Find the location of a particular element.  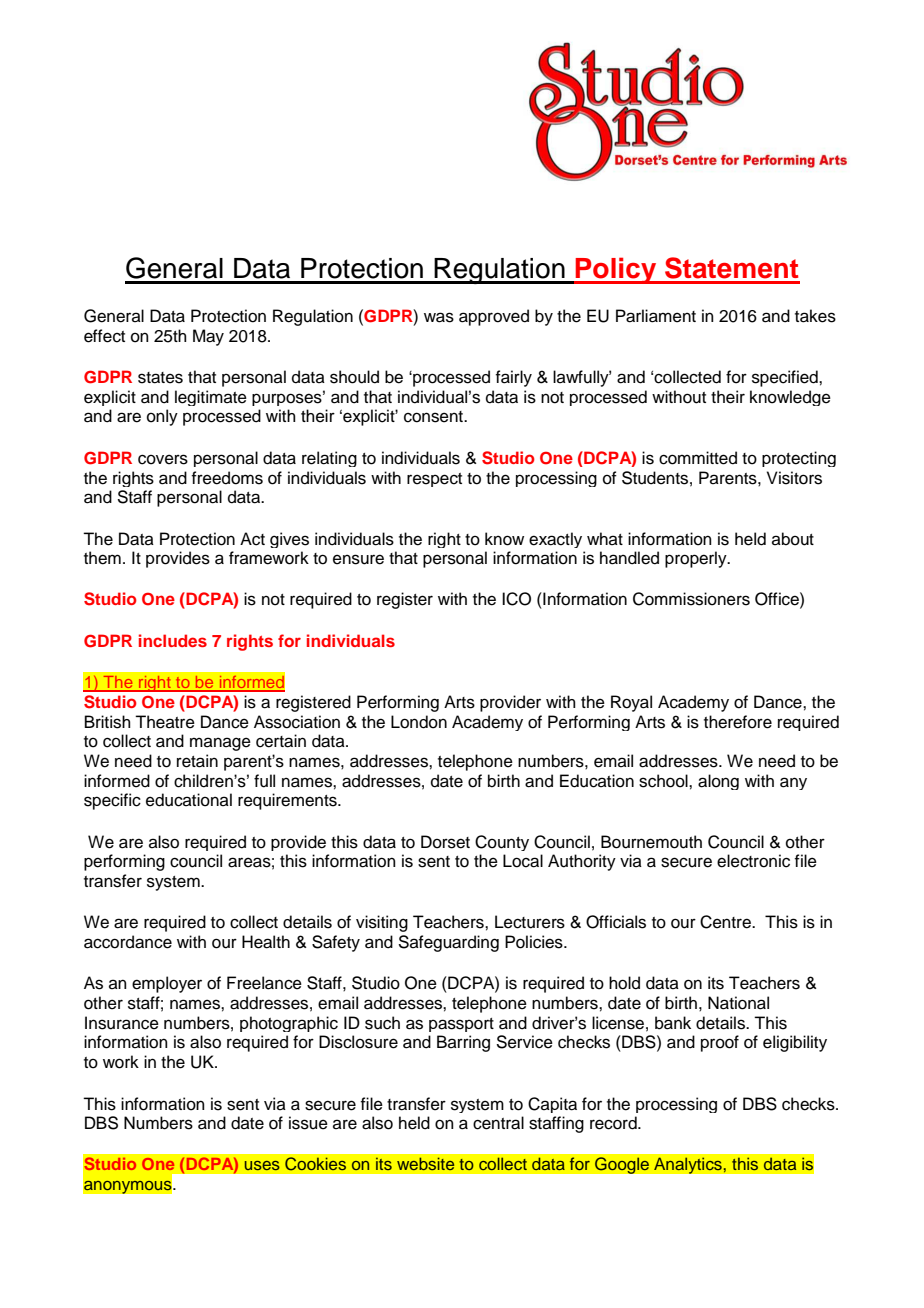

uses is located at coordinates (262, 1165).
